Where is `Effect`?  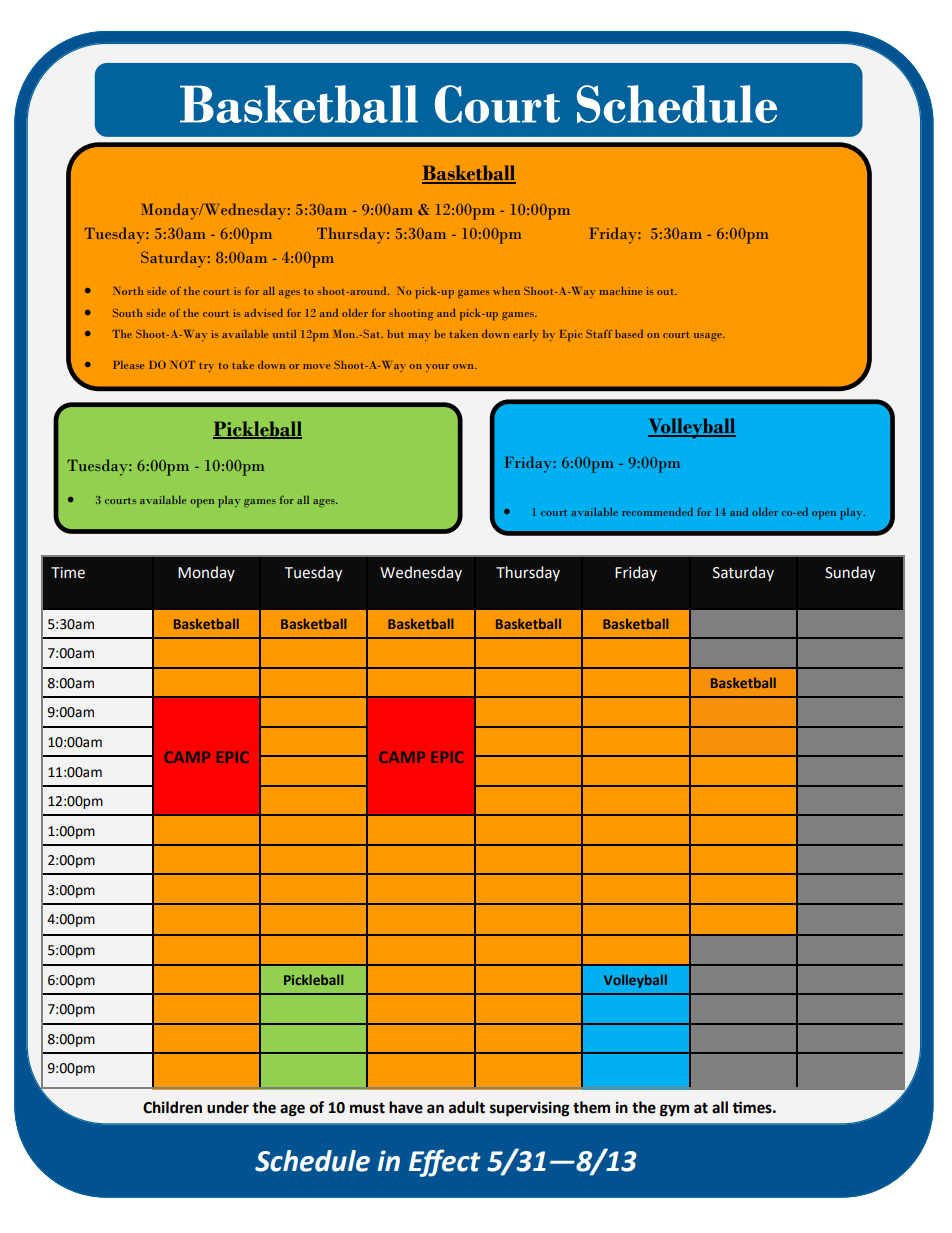 Effect is located at coordinates (445, 1163).
